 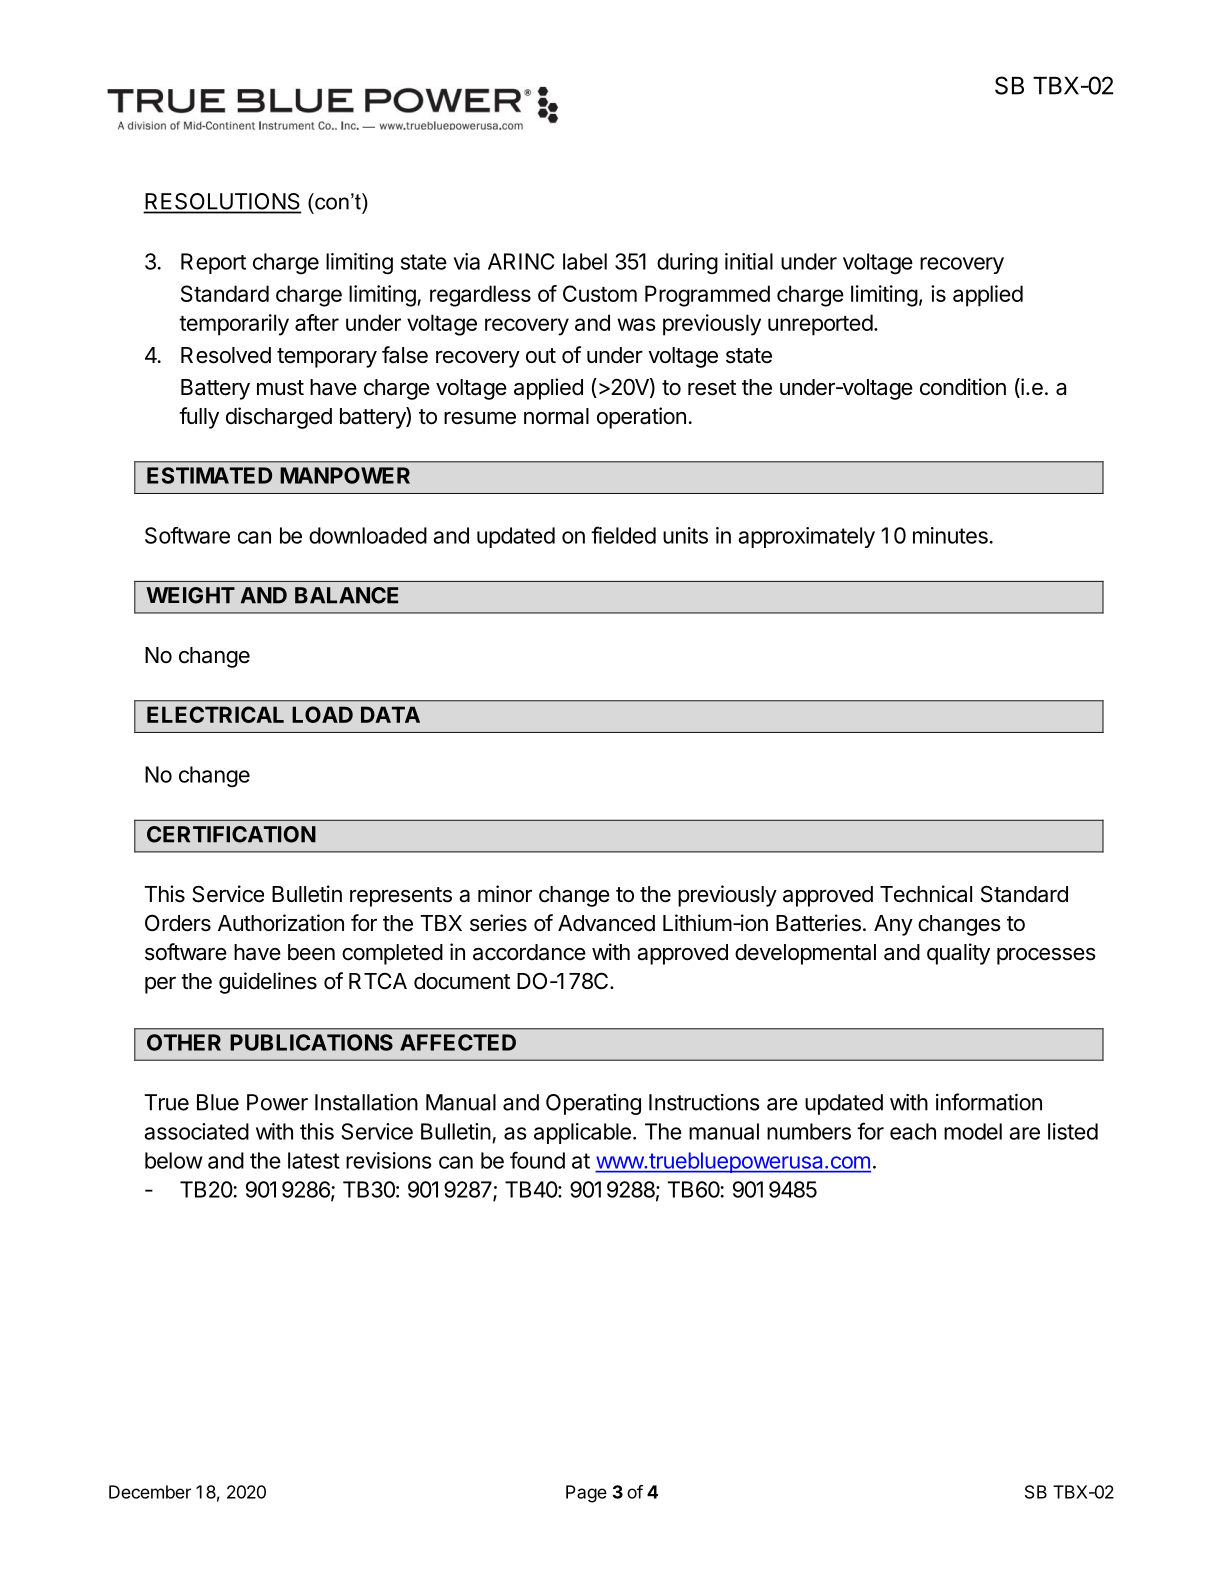 What do you see at coordinates (926, 894) in the page?
I see `Technical` at bounding box center [926, 894].
